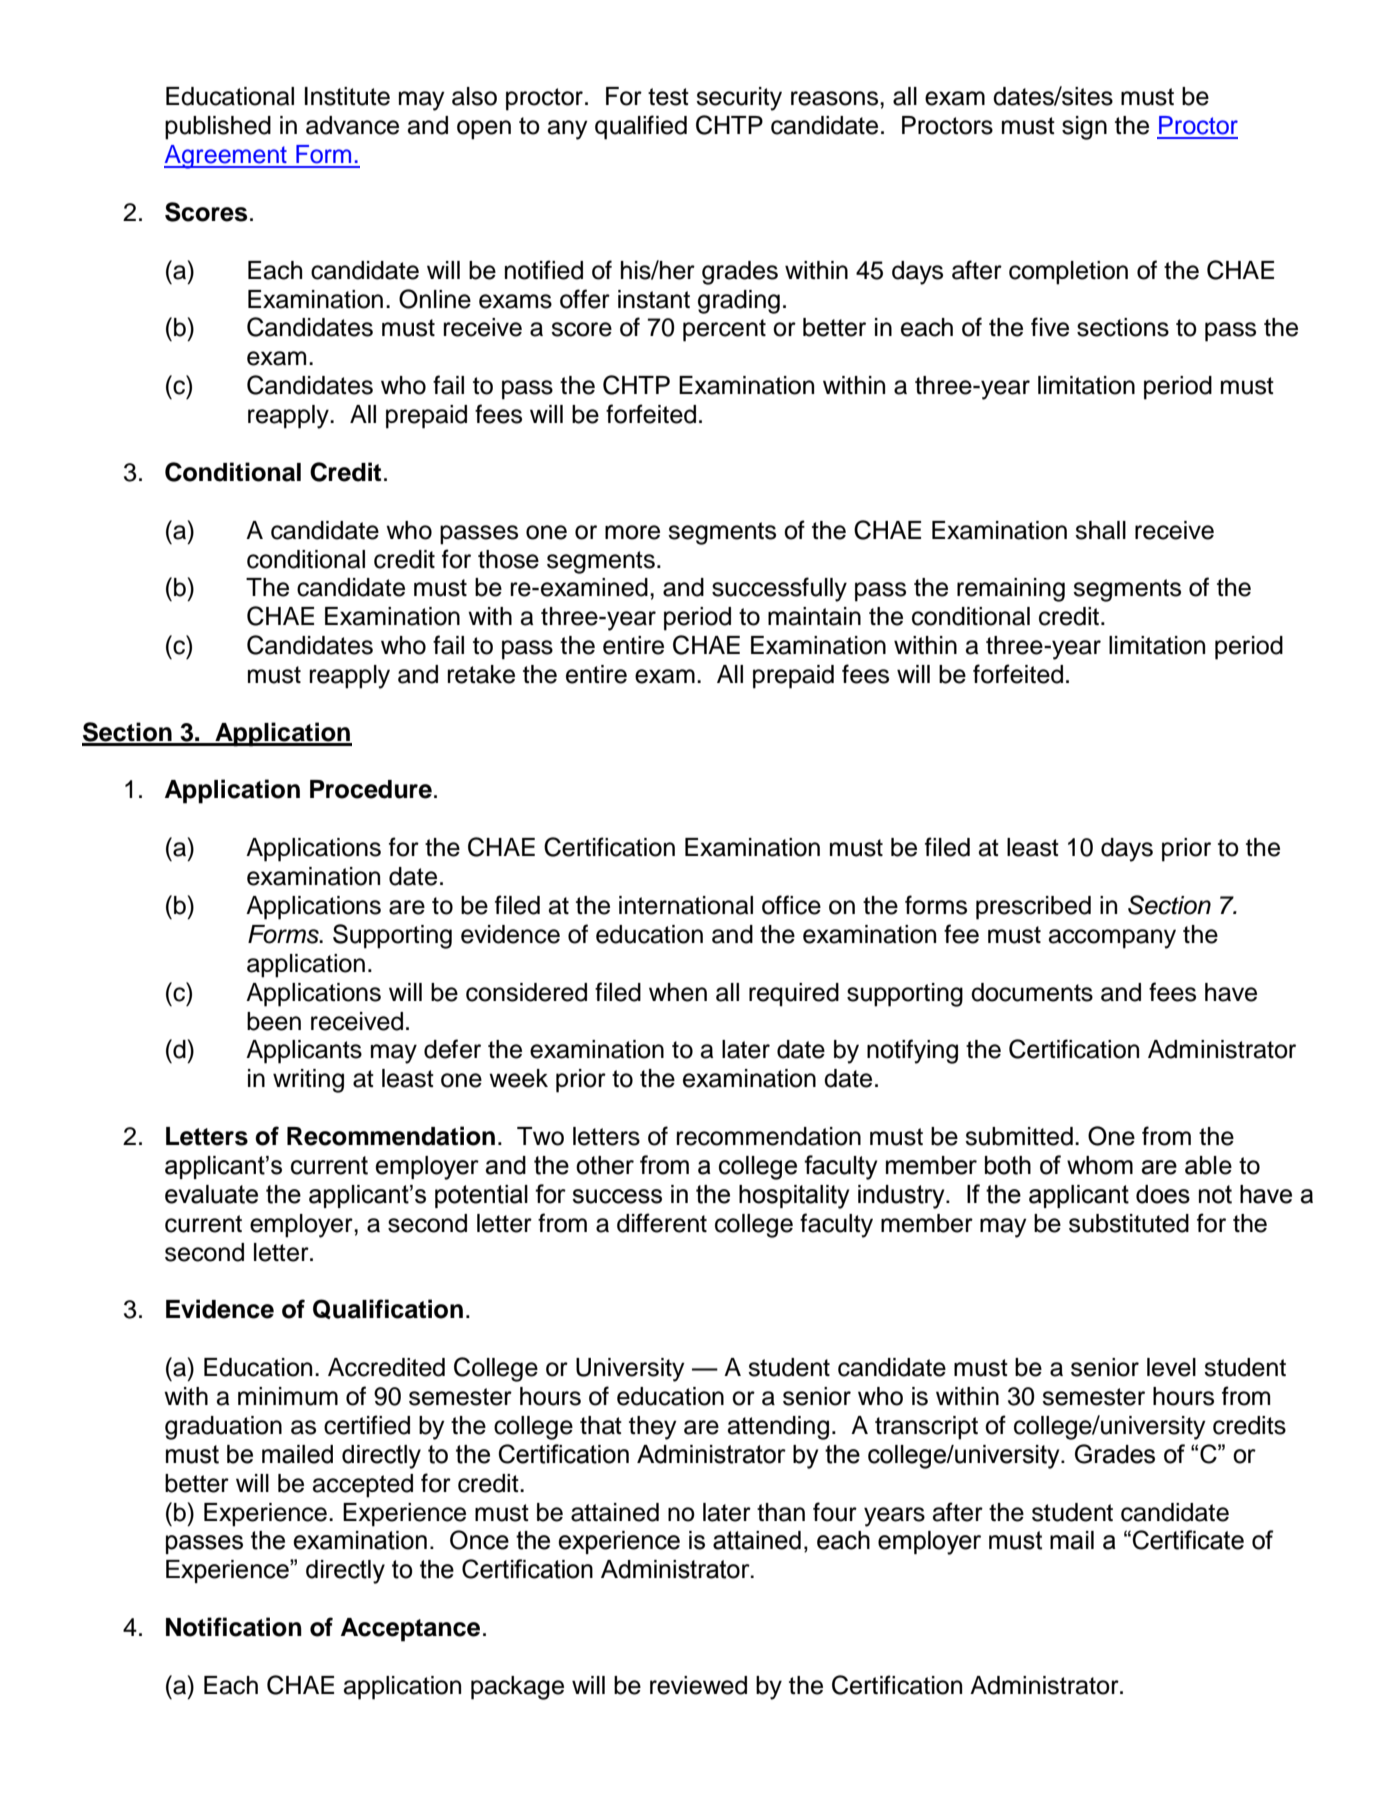 This screenshot has width=1397, height=1808. What do you see at coordinates (371, 789) in the screenshot?
I see `Procedure` at bounding box center [371, 789].
